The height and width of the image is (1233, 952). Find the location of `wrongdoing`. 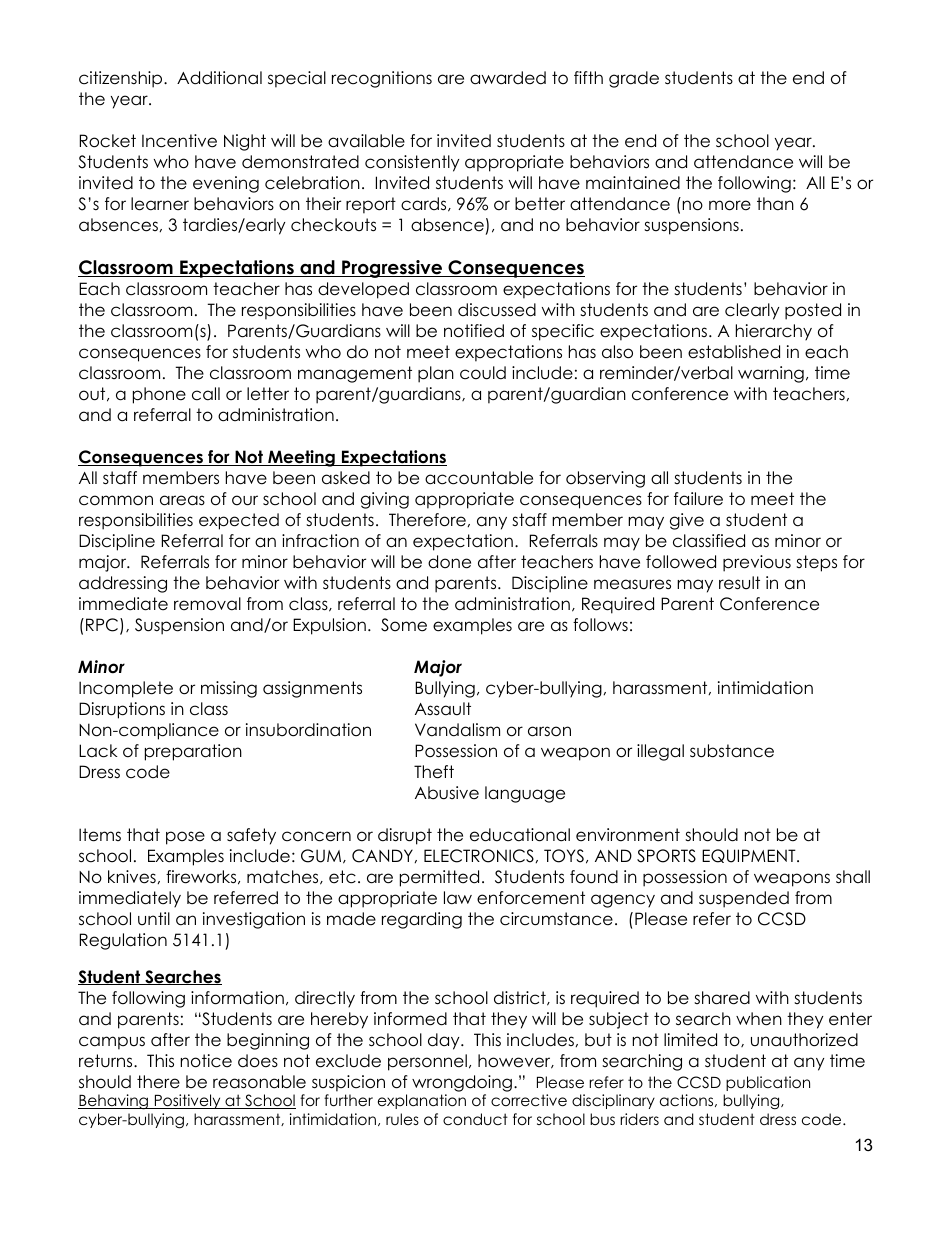

wrongdoing is located at coordinates (462, 1083).
